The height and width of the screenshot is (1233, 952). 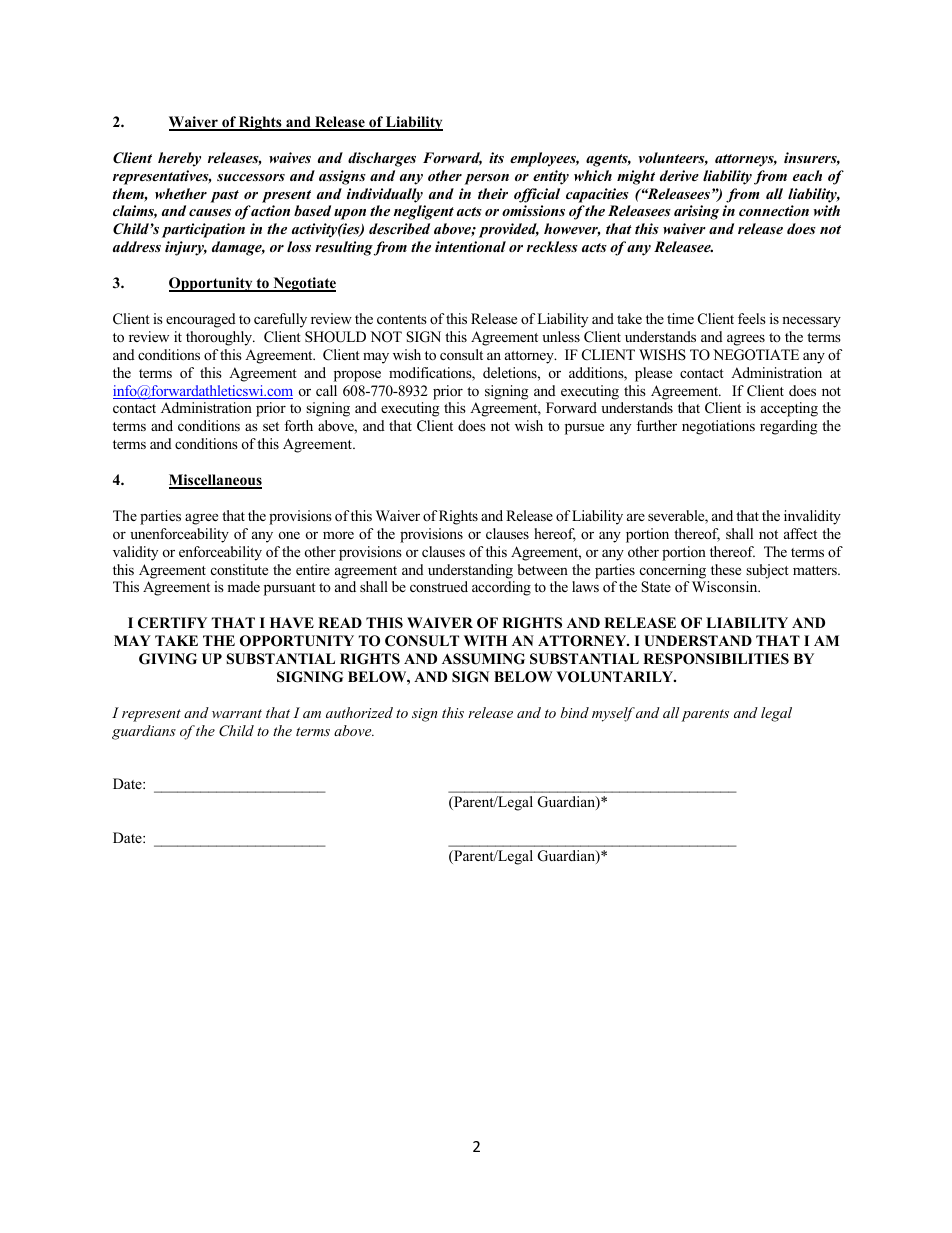 What do you see at coordinates (239, 569) in the screenshot?
I see `constitute` at bounding box center [239, 569].
